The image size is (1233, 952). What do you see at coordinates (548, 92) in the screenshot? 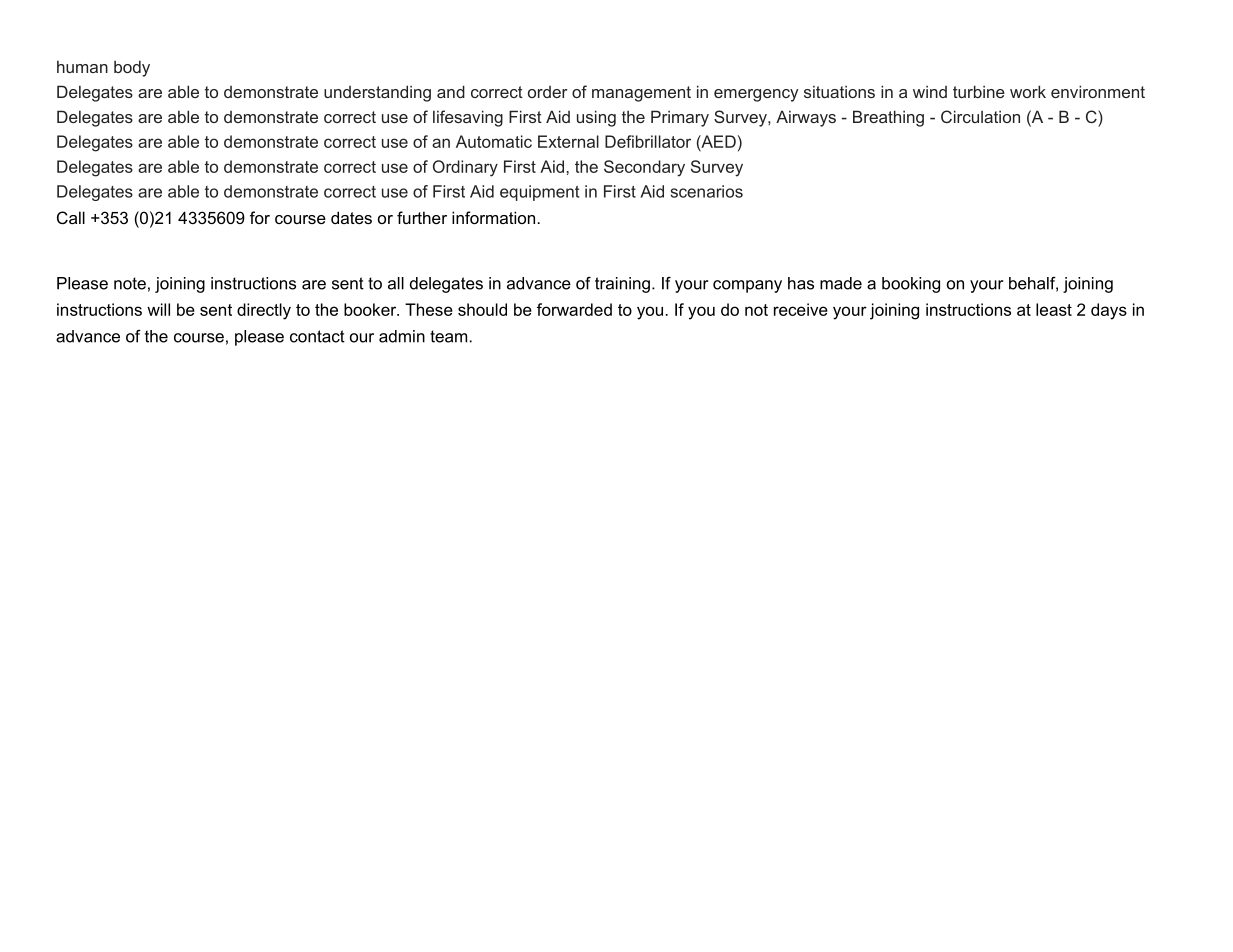
I see `order` at bounding box center [548, 92].
